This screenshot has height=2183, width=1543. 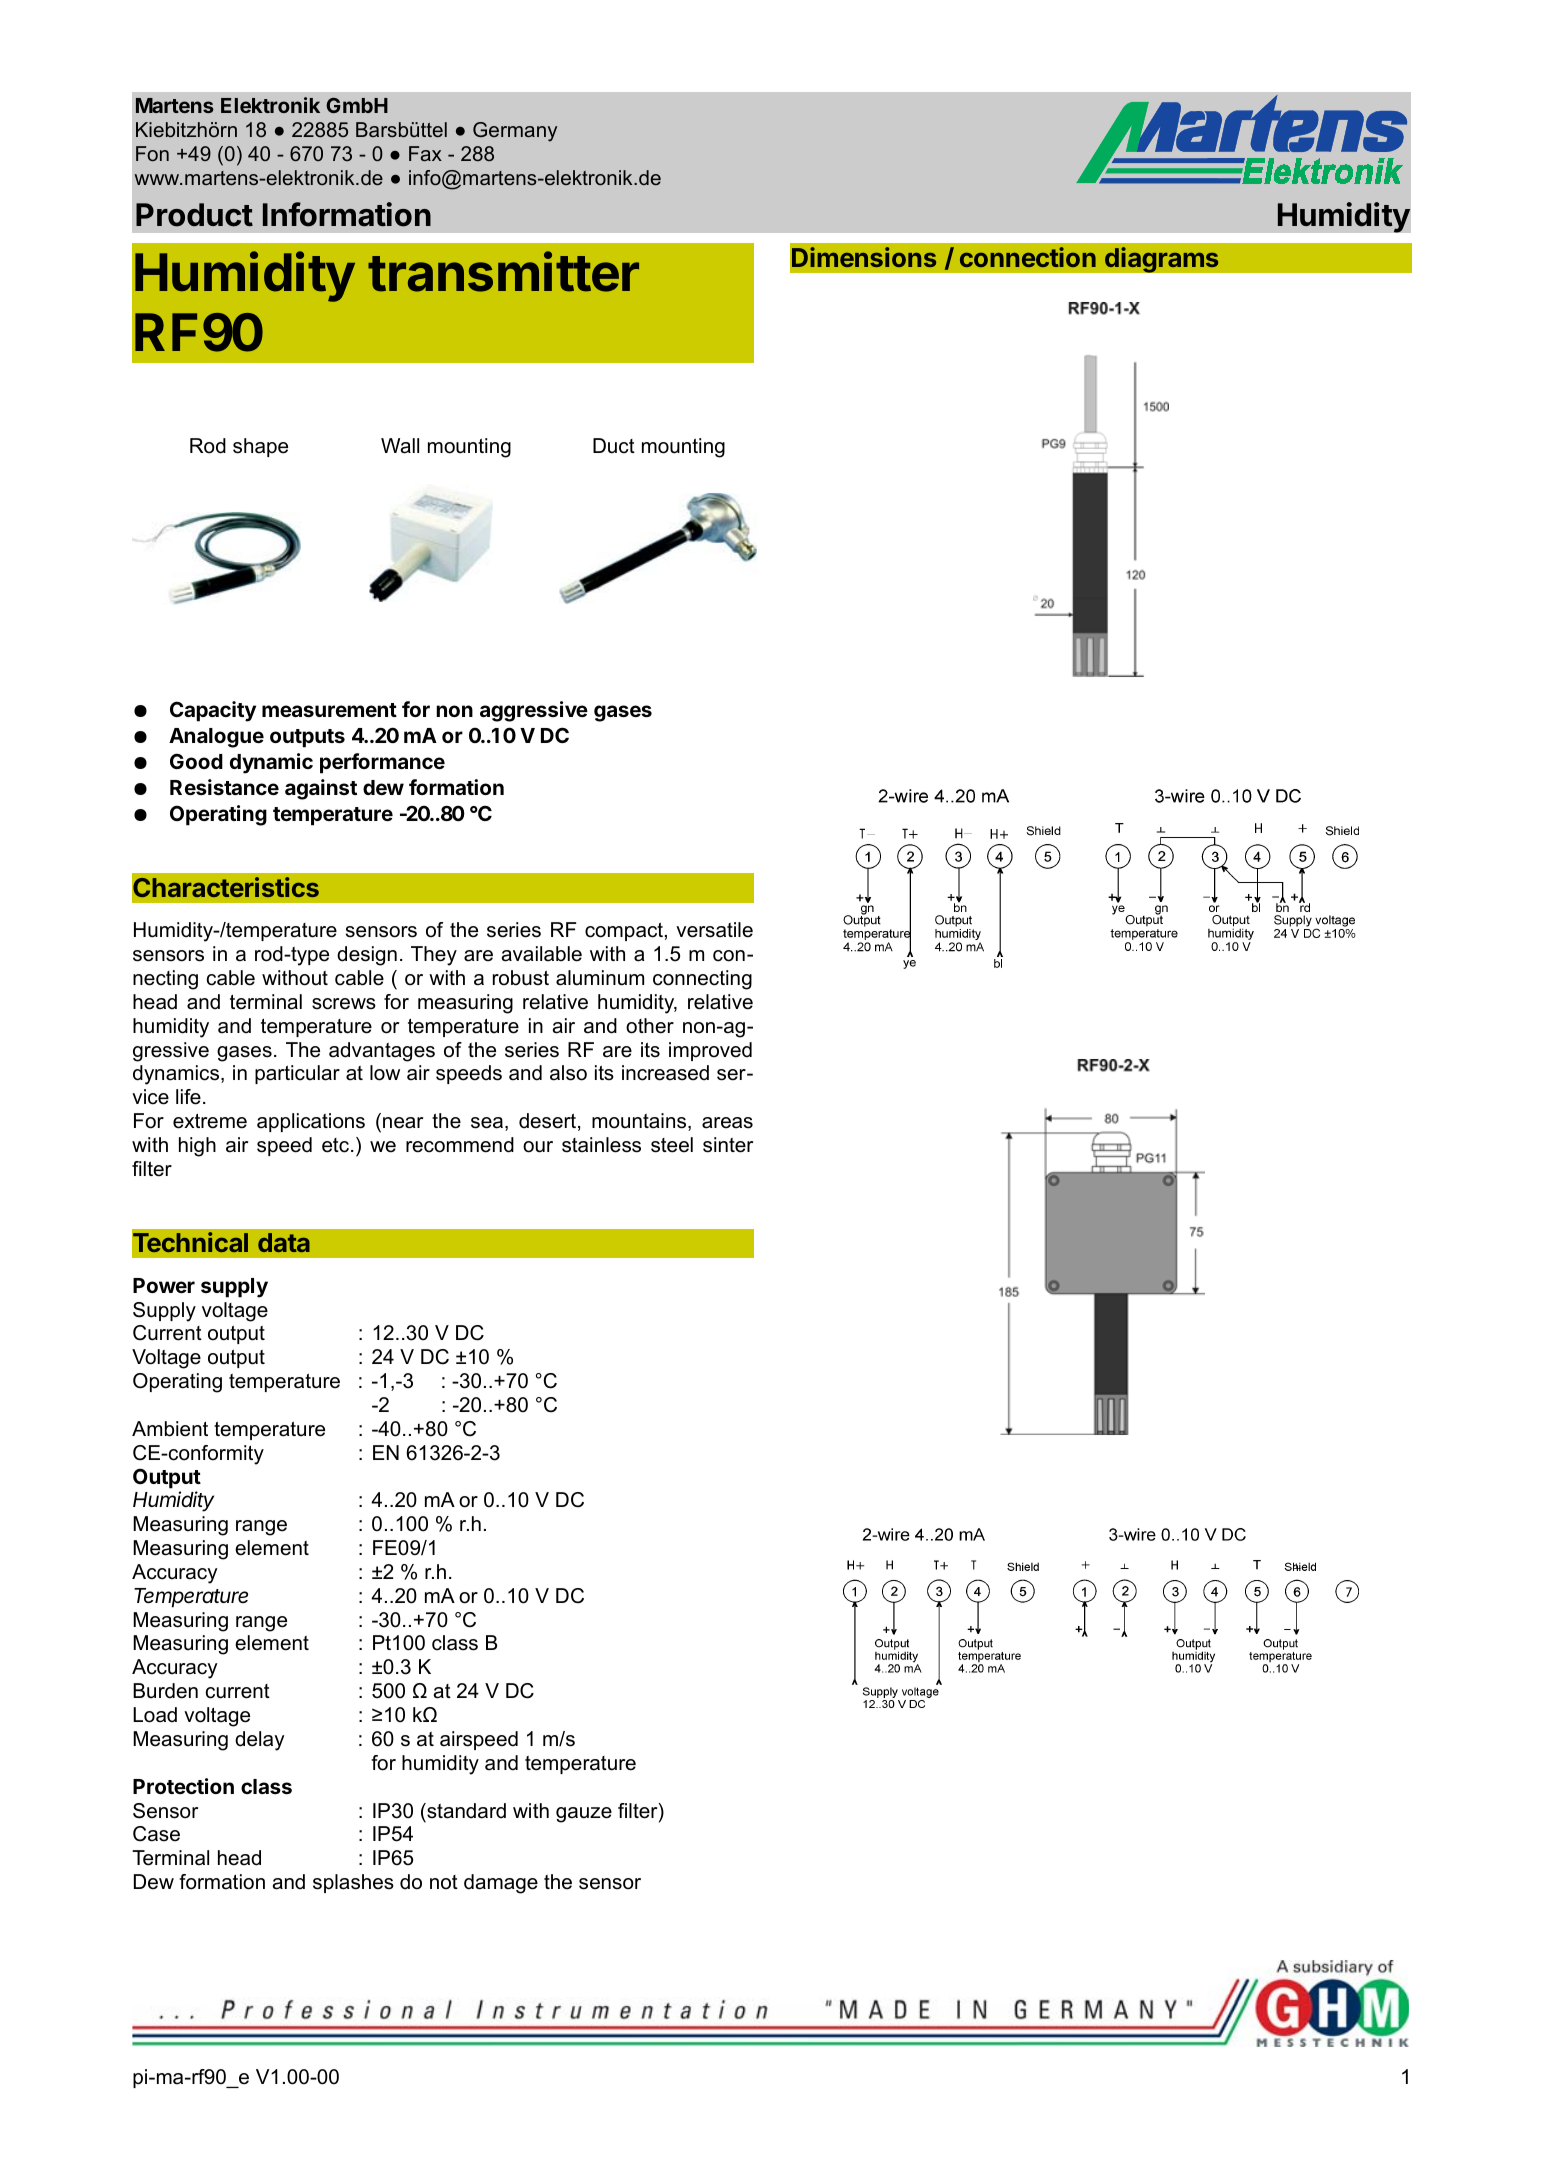 What do you see at coordinates (584, 1815) in the screenshot?
I see `gauze` at bounding box center [584, 1815].
